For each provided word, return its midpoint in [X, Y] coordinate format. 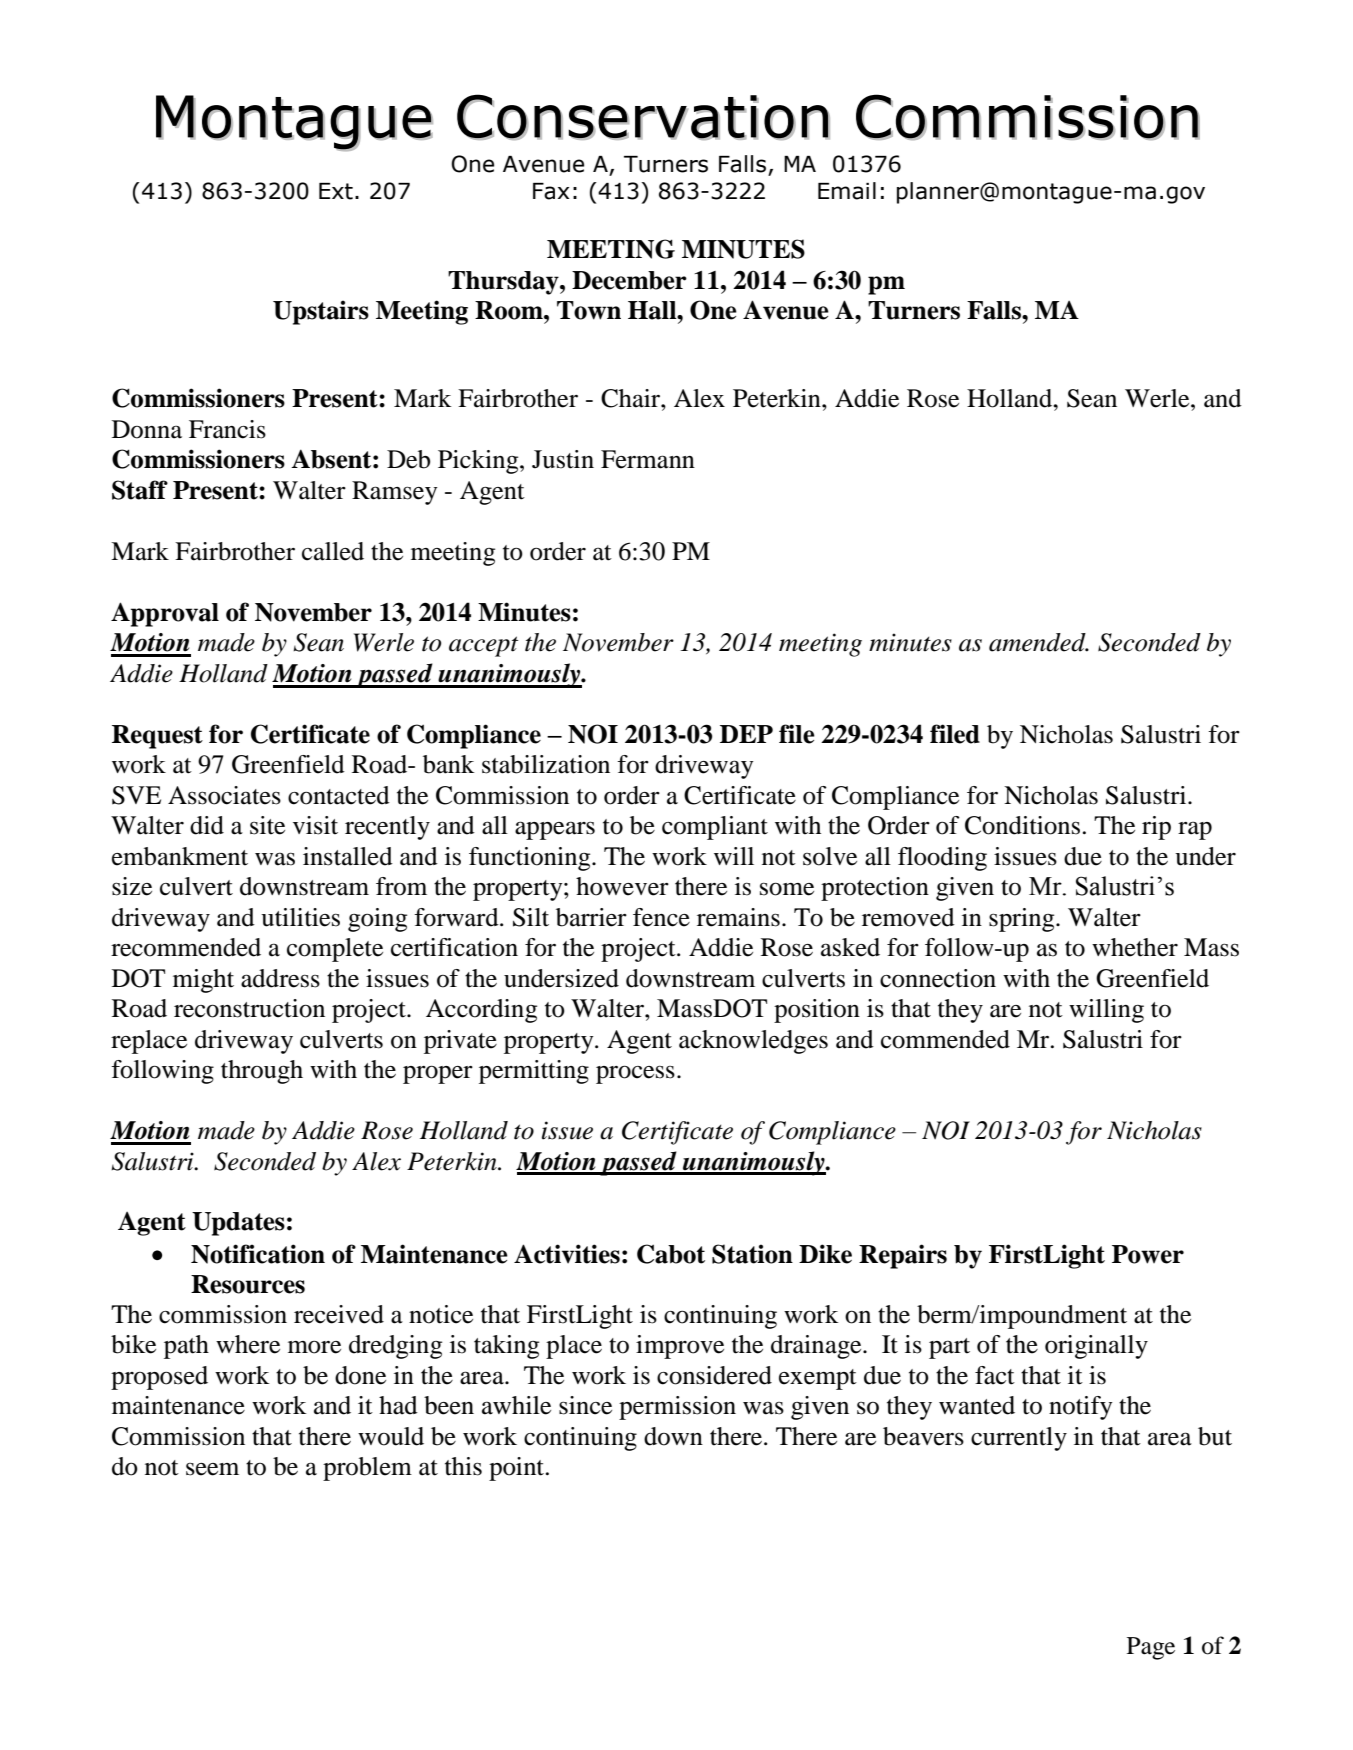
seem [212, 1469]
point [518, 1469]
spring [1023, 920]
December [629, 280]
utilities [300, 917]
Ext [336, 191]
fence [661, 917]
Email [847, 191]
